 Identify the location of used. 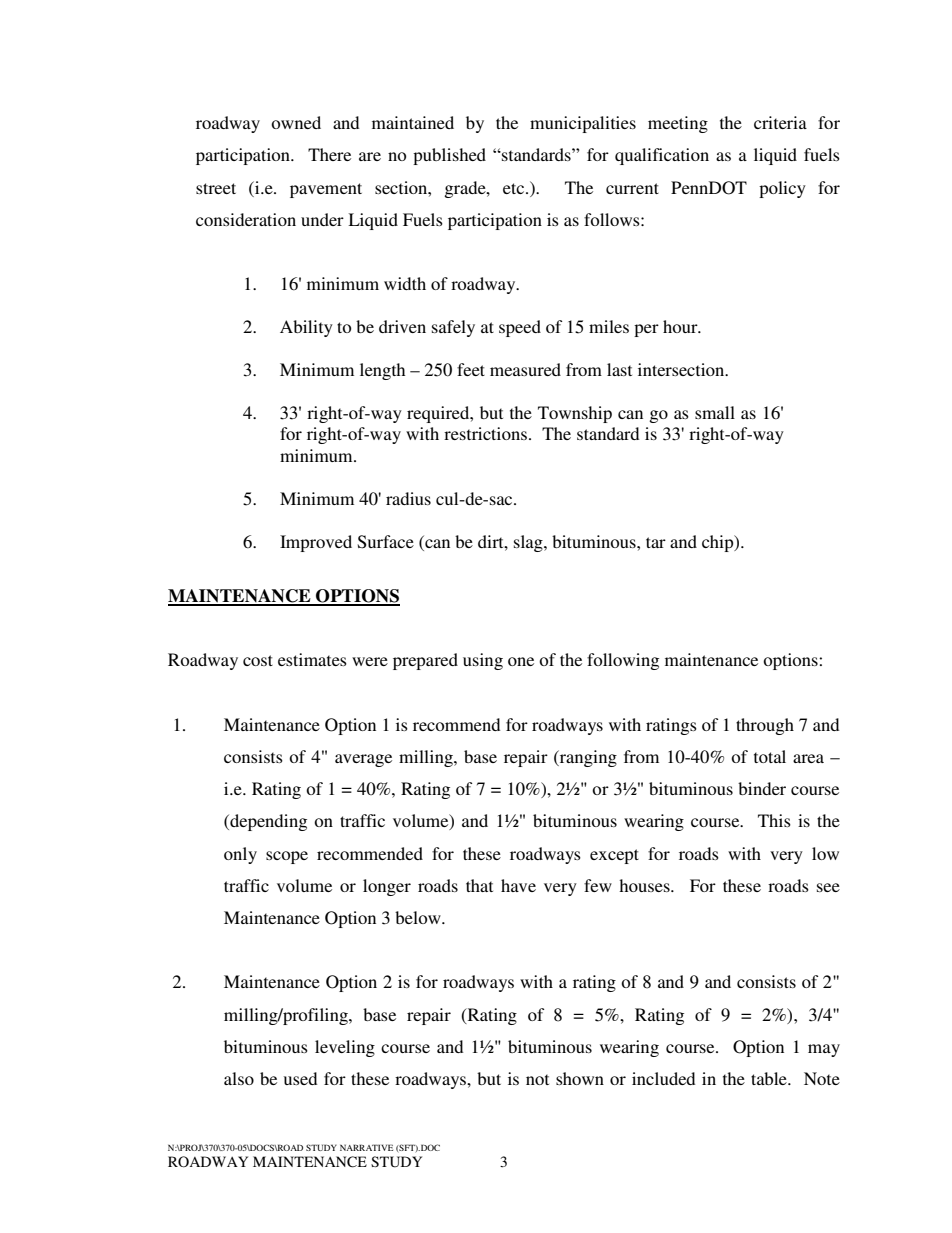
(300, 1078).
